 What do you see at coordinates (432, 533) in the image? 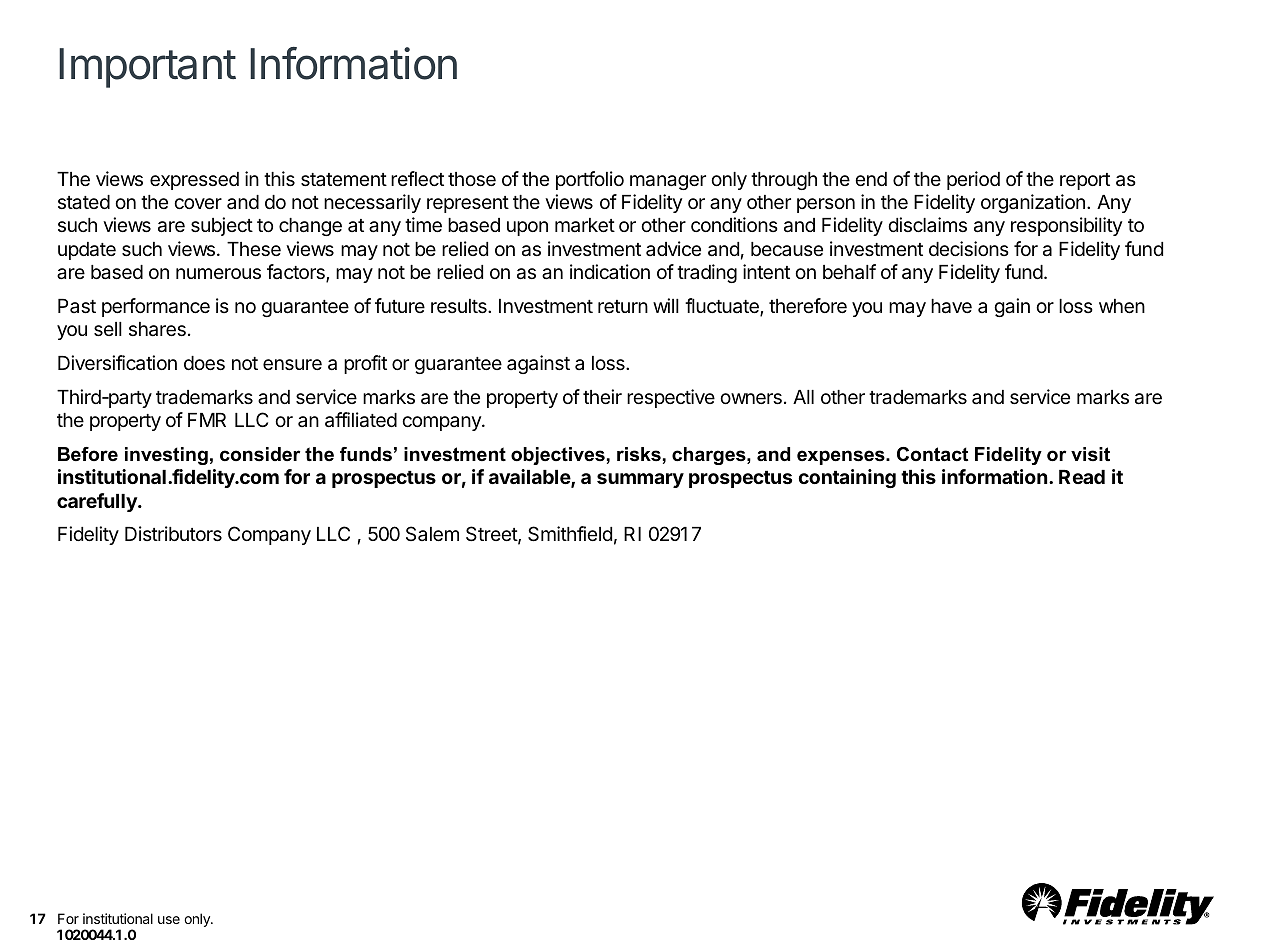
I see `Salem` at bounding box center [432, 533].
